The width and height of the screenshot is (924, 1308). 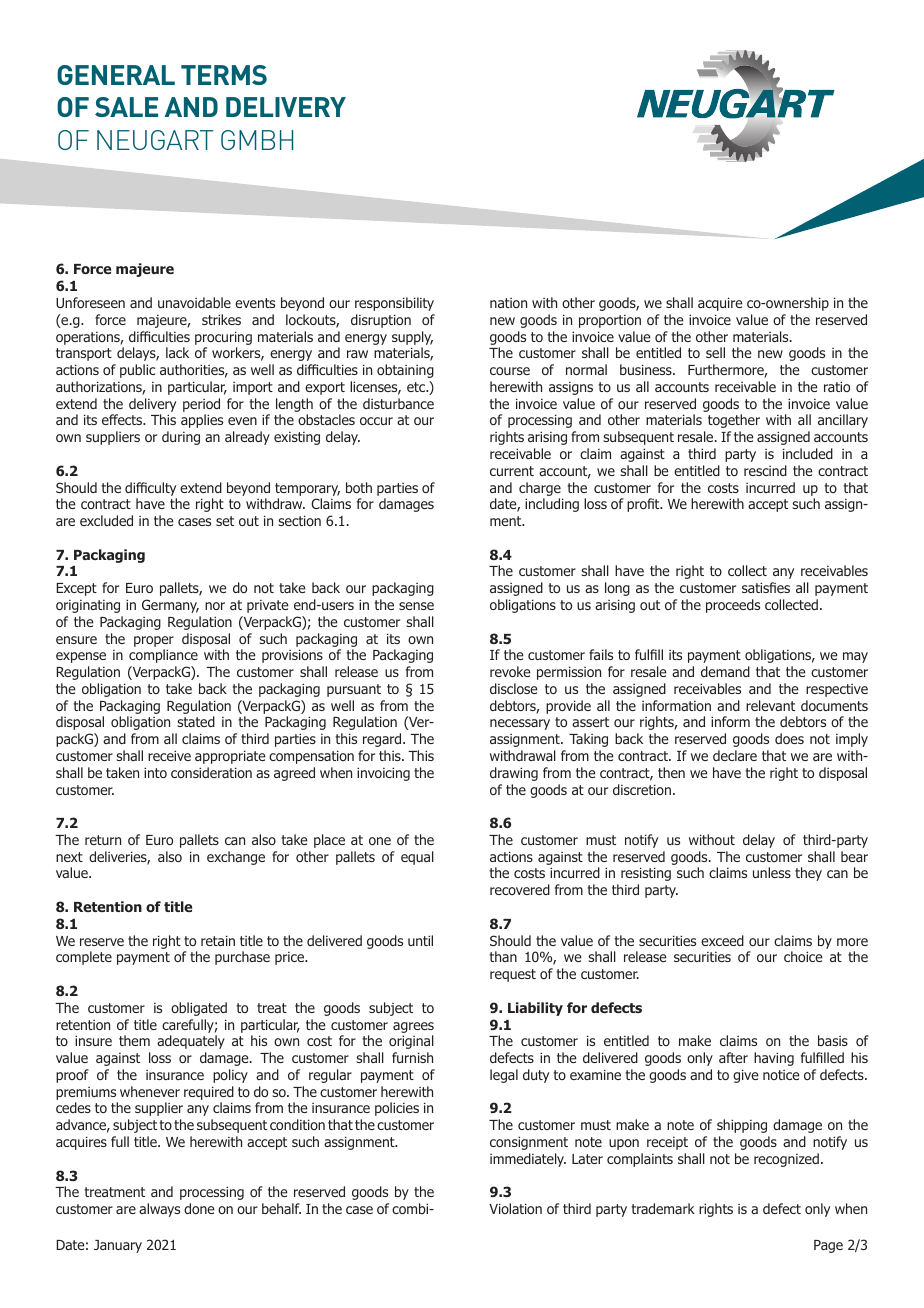 What do you see at coordinates (159, 1210) in the screenshot?
I see `always` at bounding box center [159, 1210].
